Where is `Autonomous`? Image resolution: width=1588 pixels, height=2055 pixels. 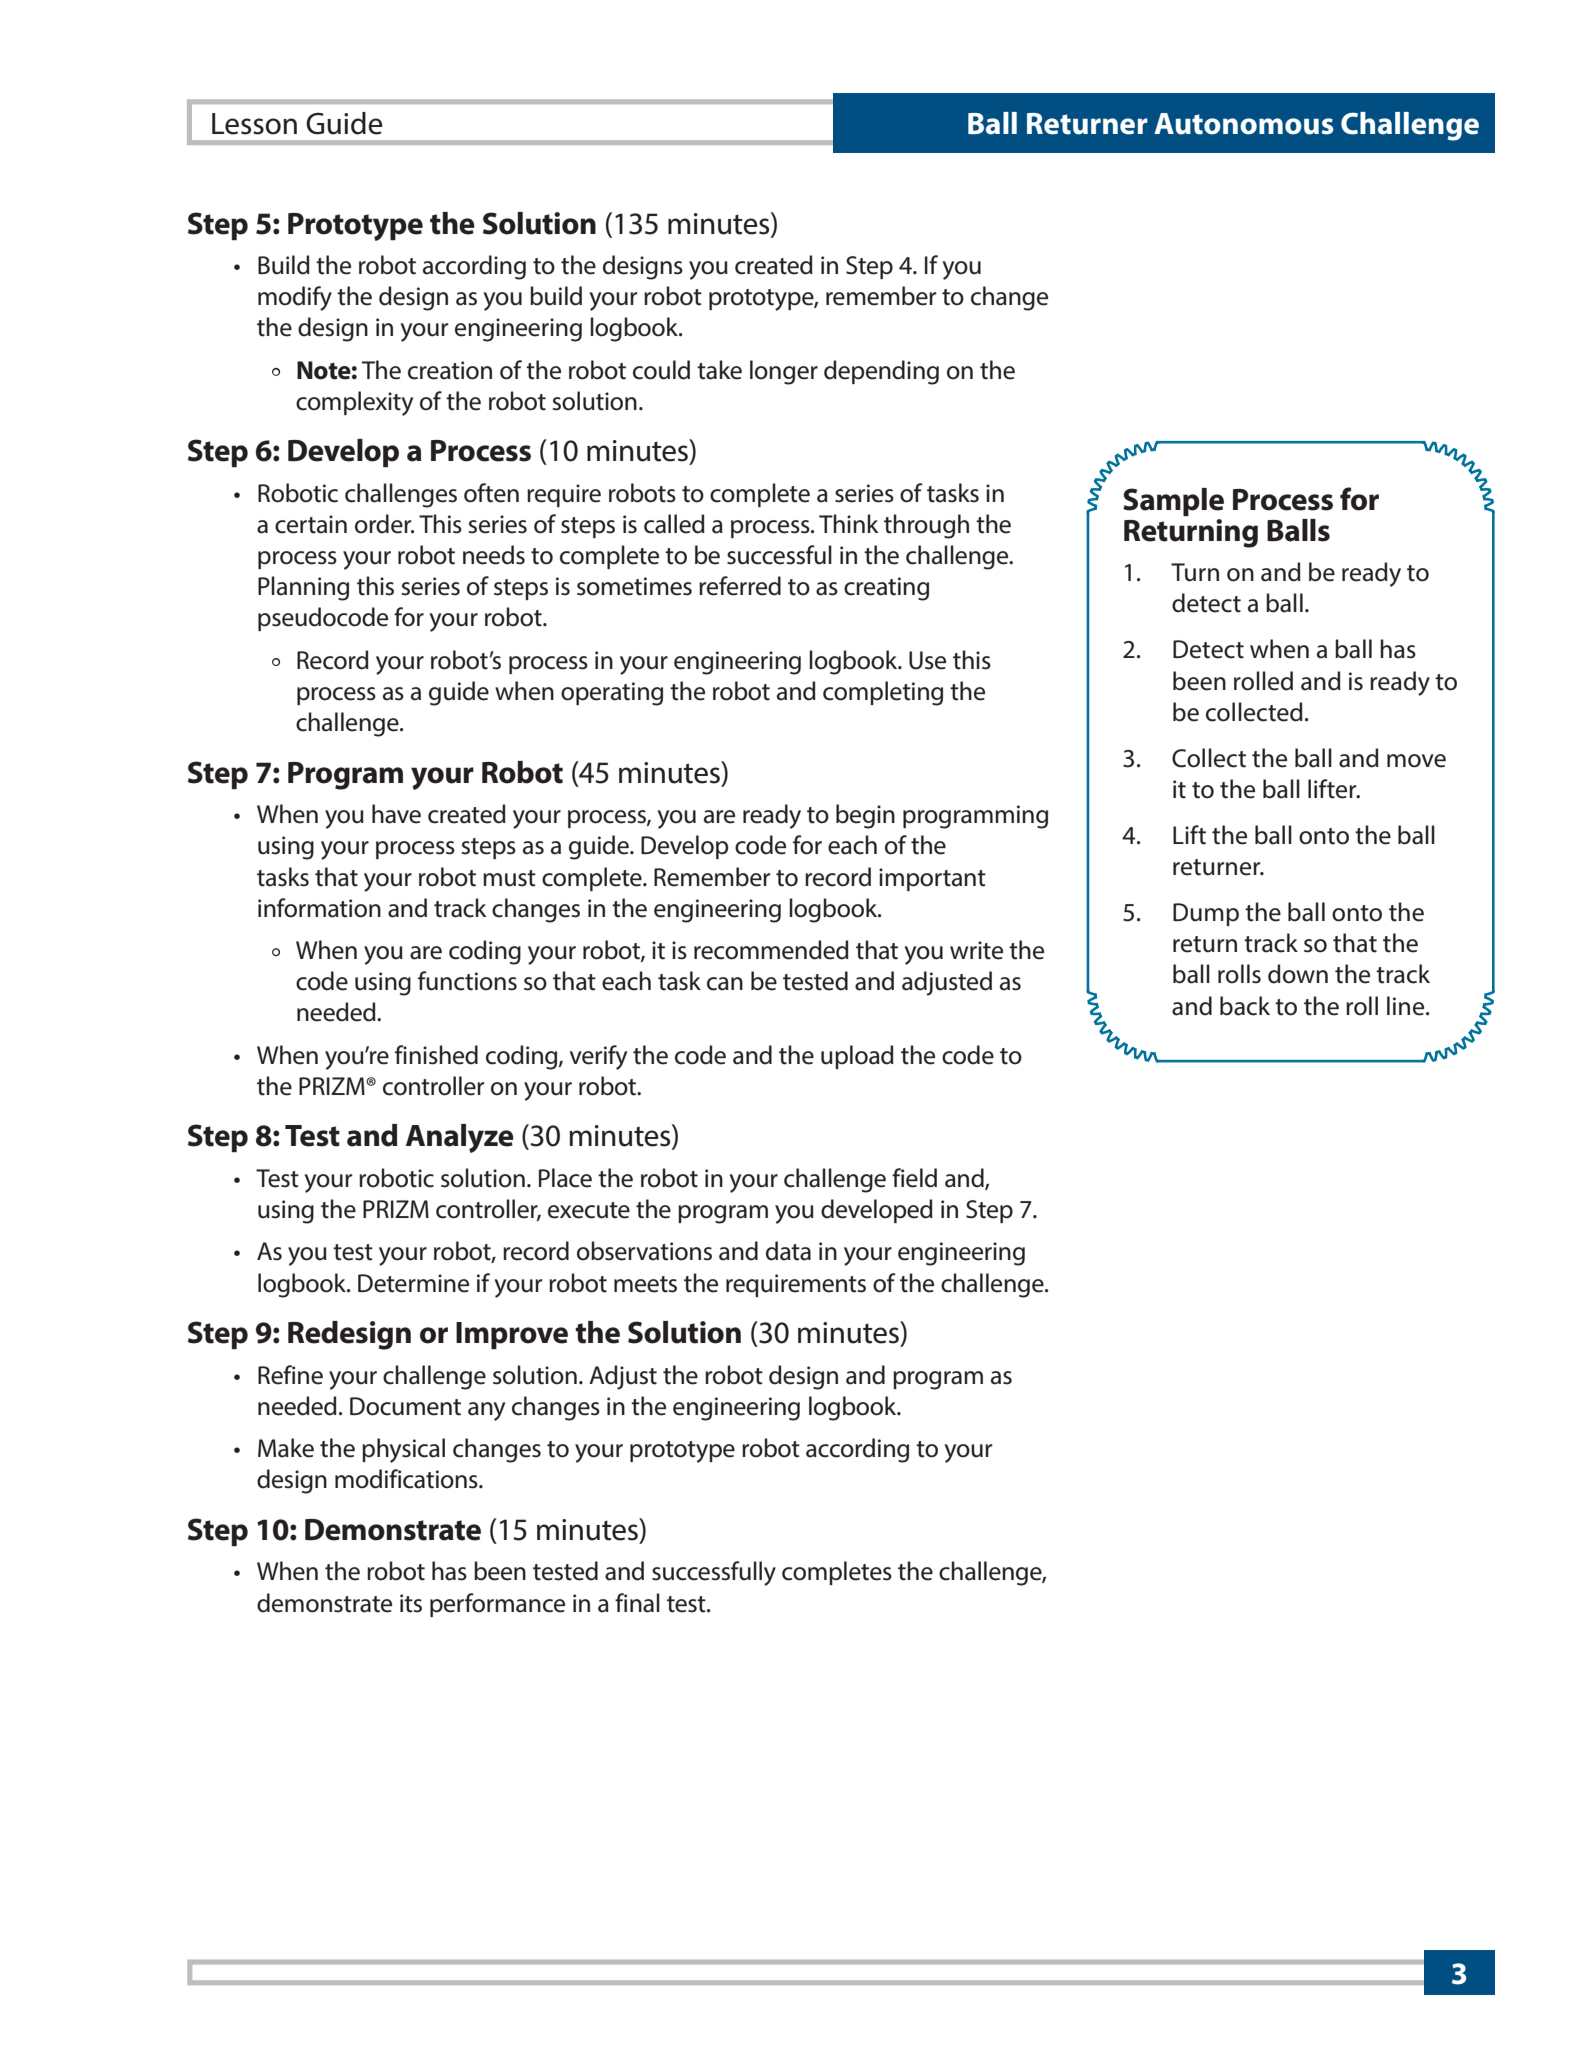 Autonomous is located at coordinates (1244, 124).
